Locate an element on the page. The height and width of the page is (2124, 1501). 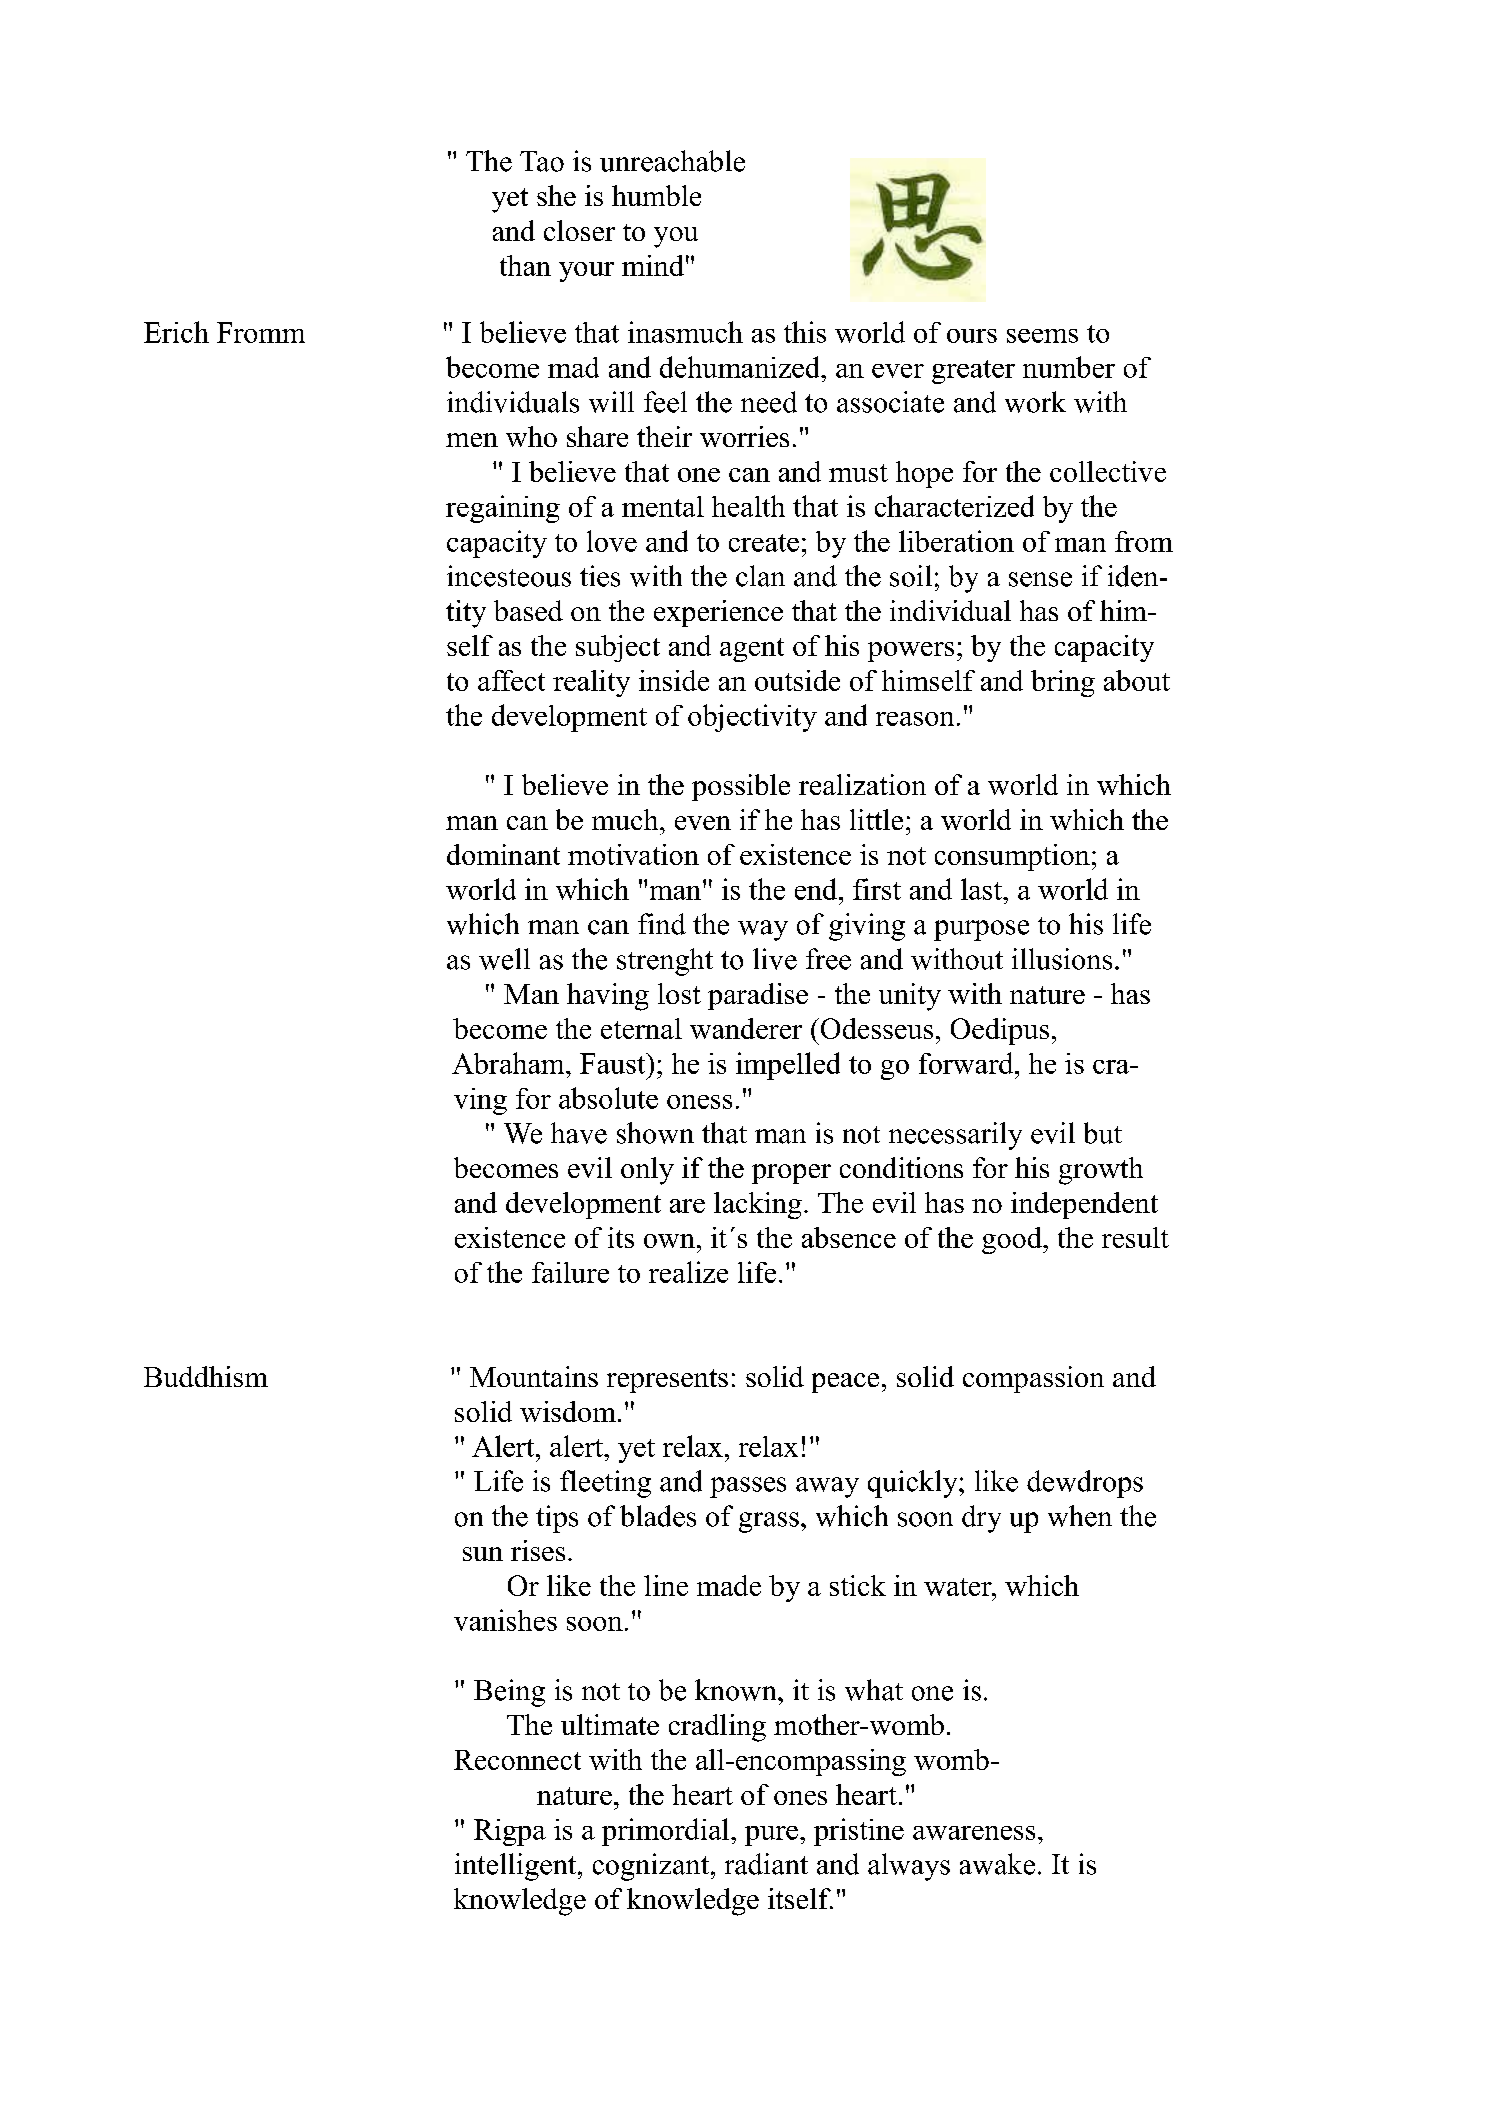
humble is located at coordinates (656, 195).
